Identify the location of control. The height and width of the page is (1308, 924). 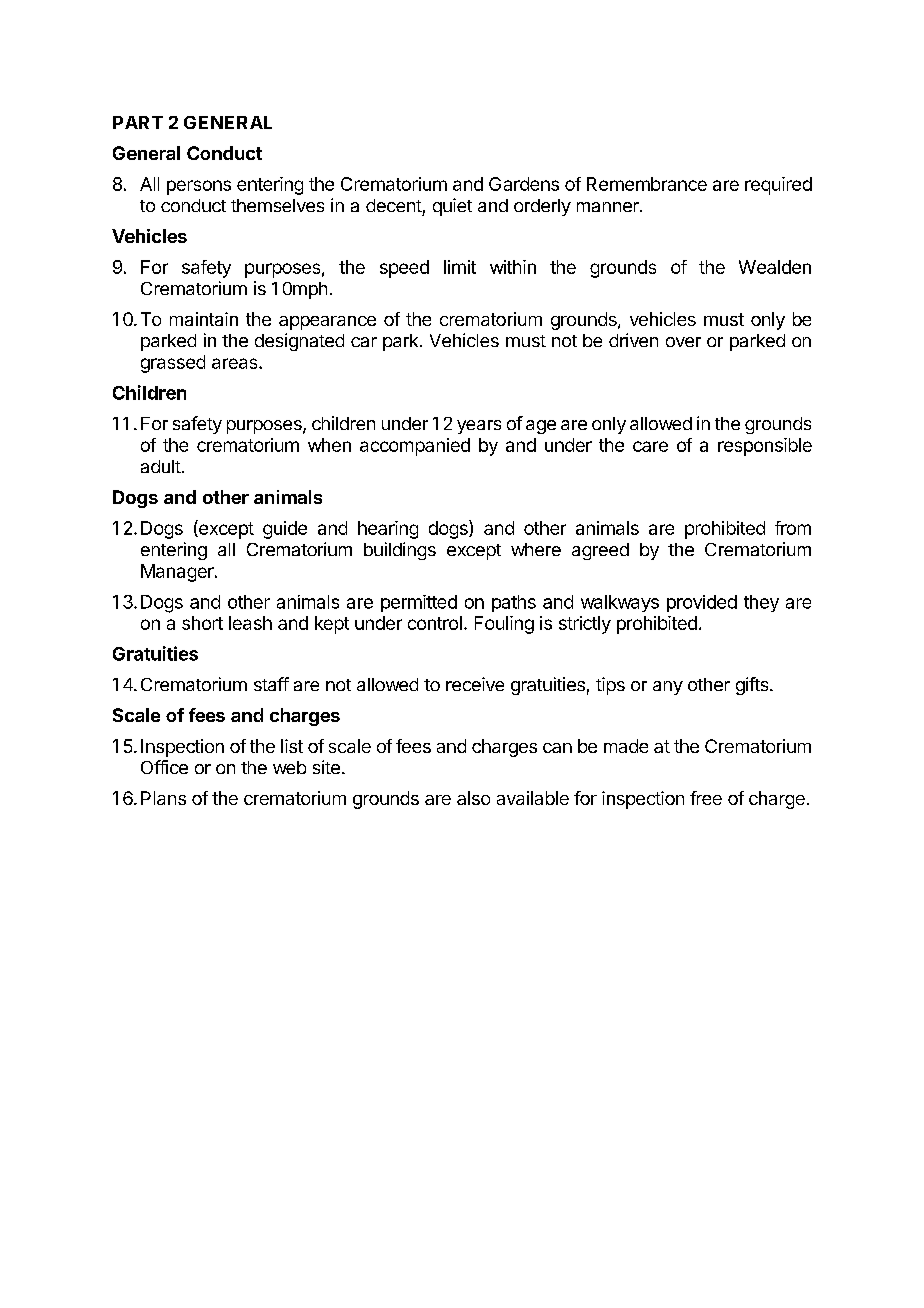
(435, 623).
